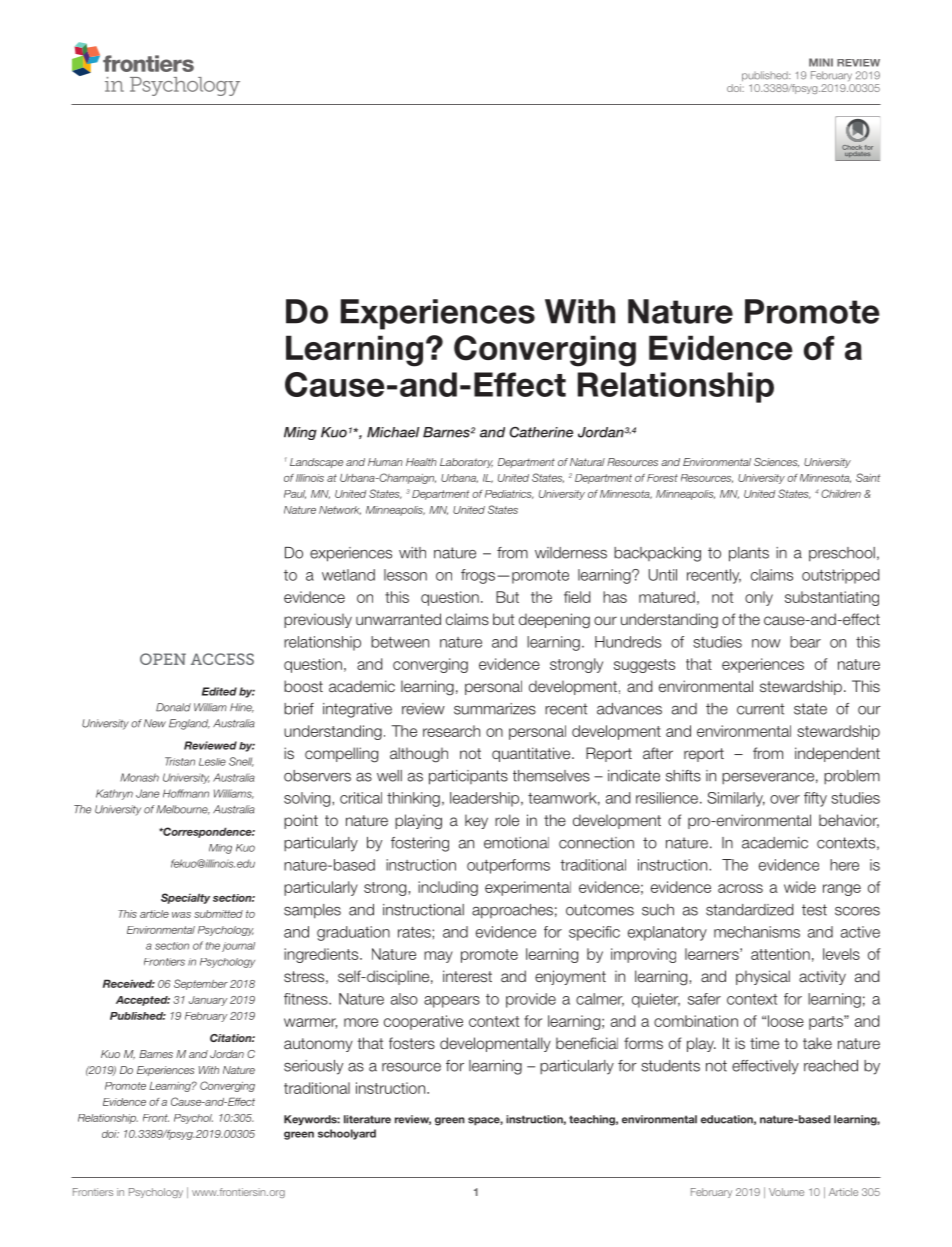 The width and height of the screenshot is (952, 1247). Describe the element at coordinates (183, 810) in the screenshot. I see `Melbourne` at that location.
